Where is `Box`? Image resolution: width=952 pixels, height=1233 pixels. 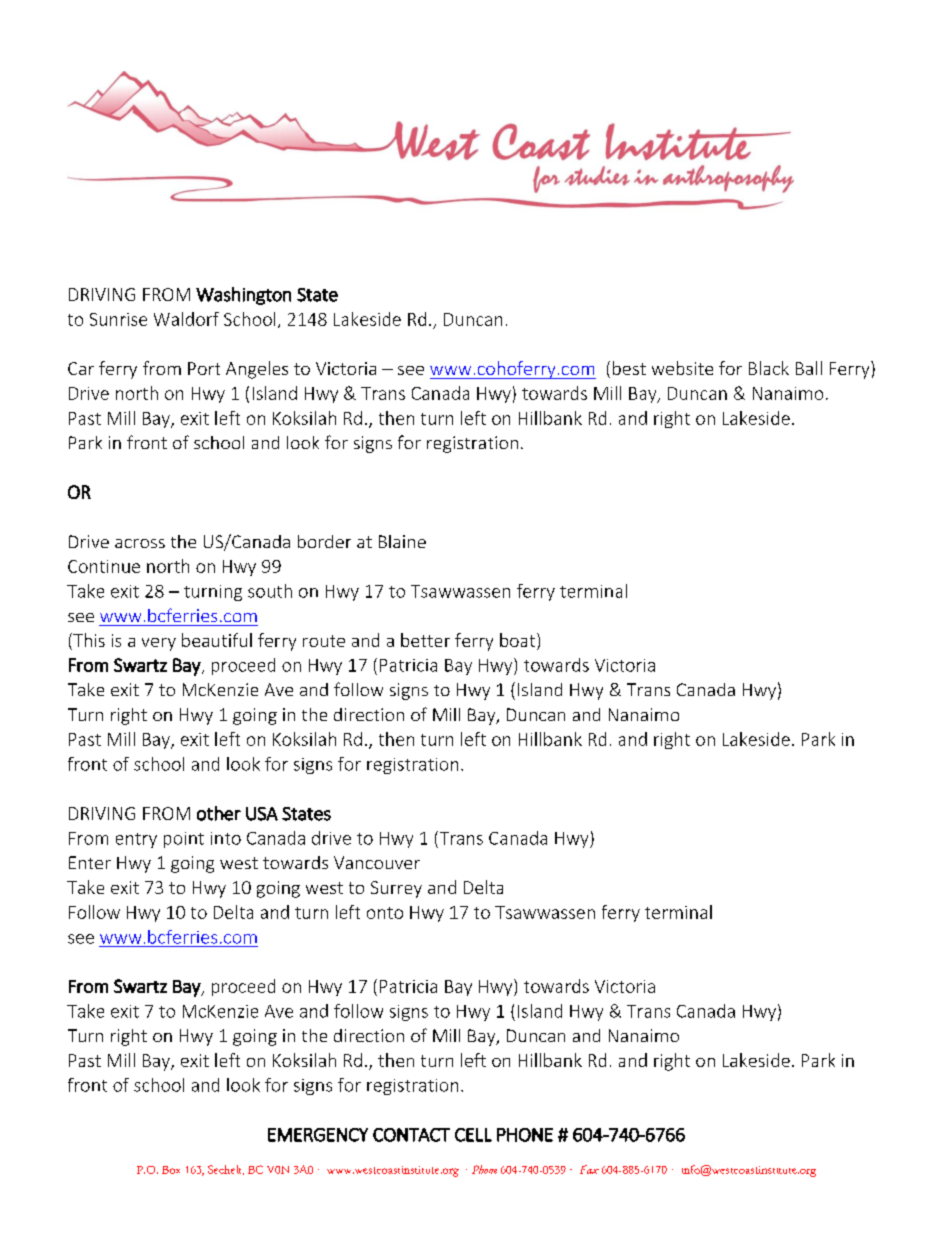 Box is located at coordinates (171, 1170).
